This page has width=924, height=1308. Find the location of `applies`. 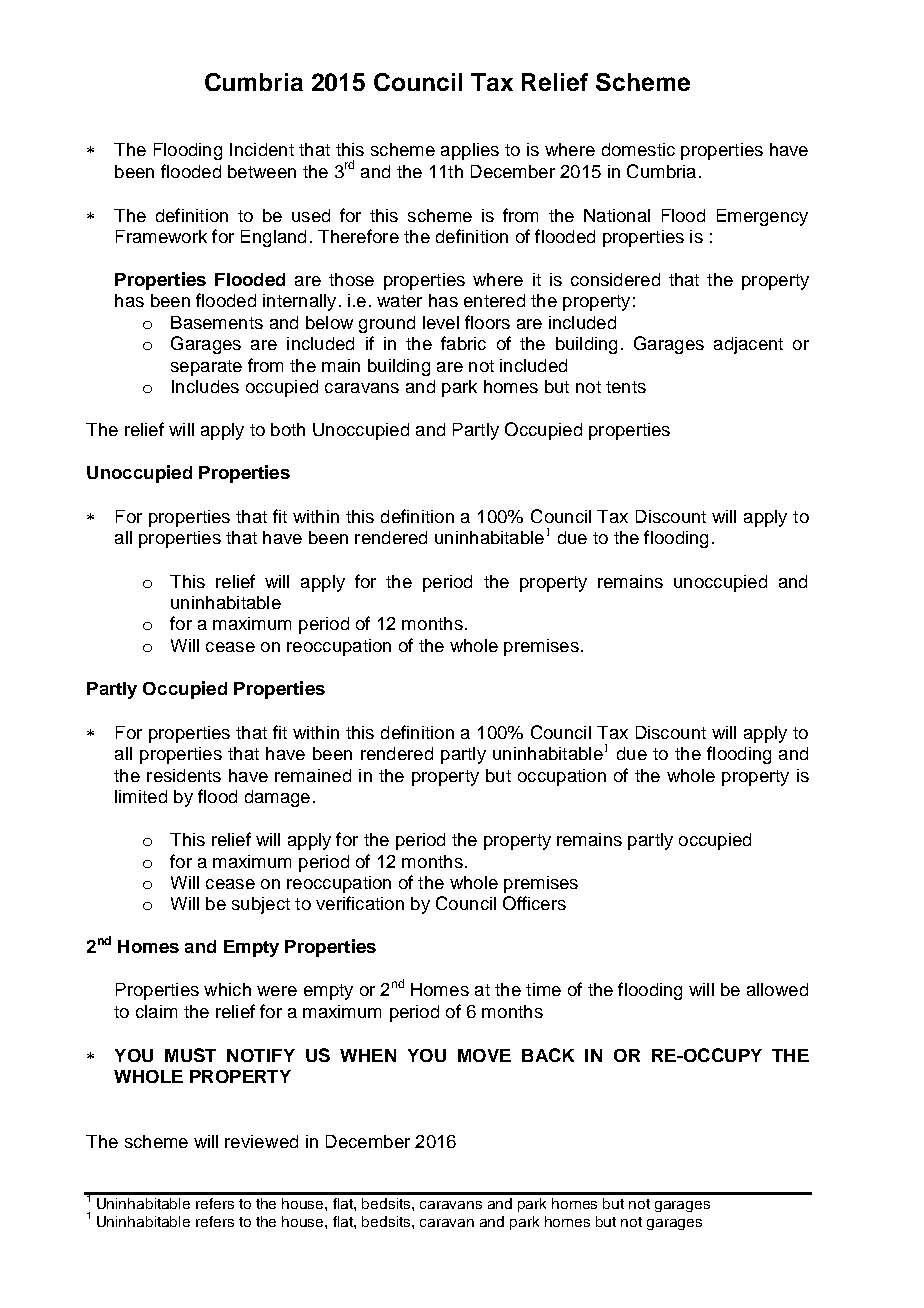

applies is located at coordinates (470, 151).
